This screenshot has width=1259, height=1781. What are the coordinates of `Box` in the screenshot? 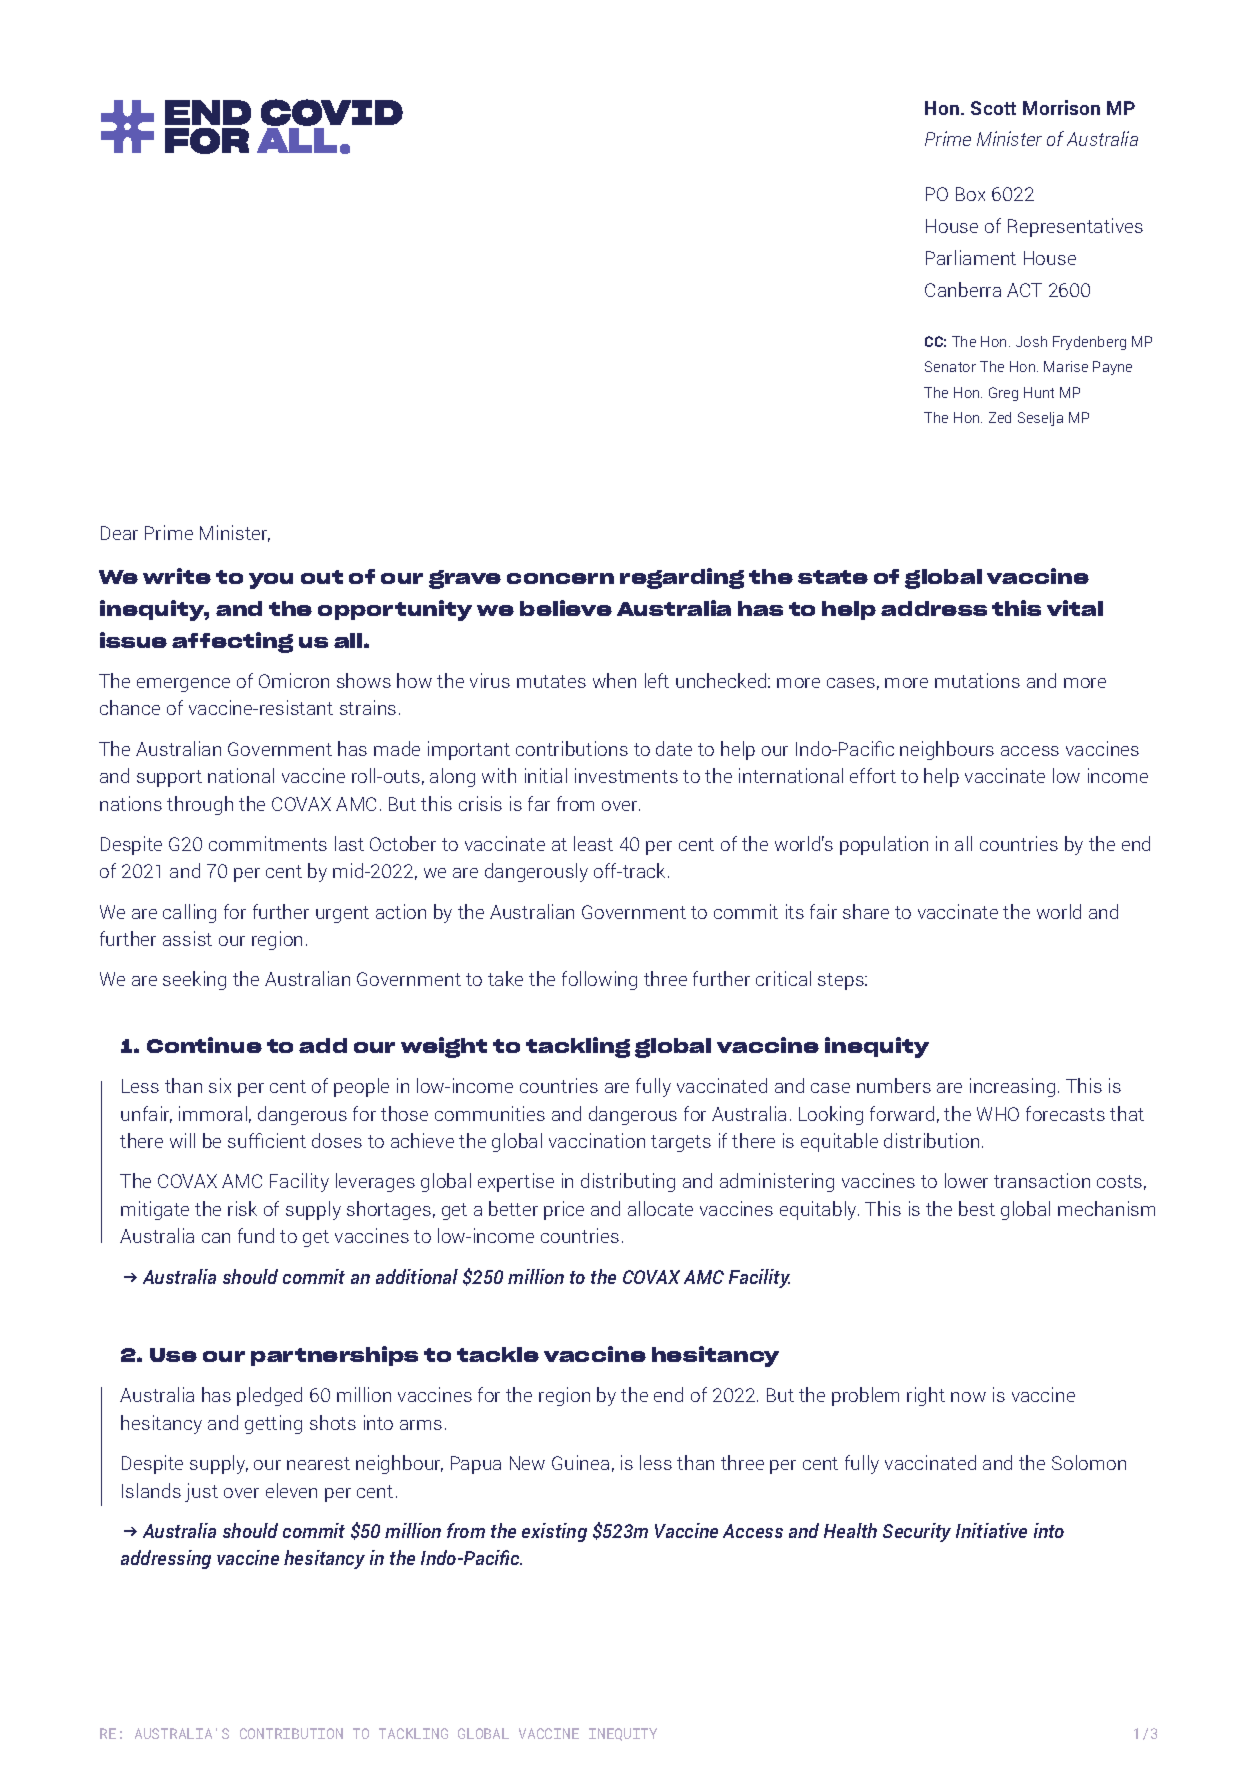 It's located at (970, 194).
